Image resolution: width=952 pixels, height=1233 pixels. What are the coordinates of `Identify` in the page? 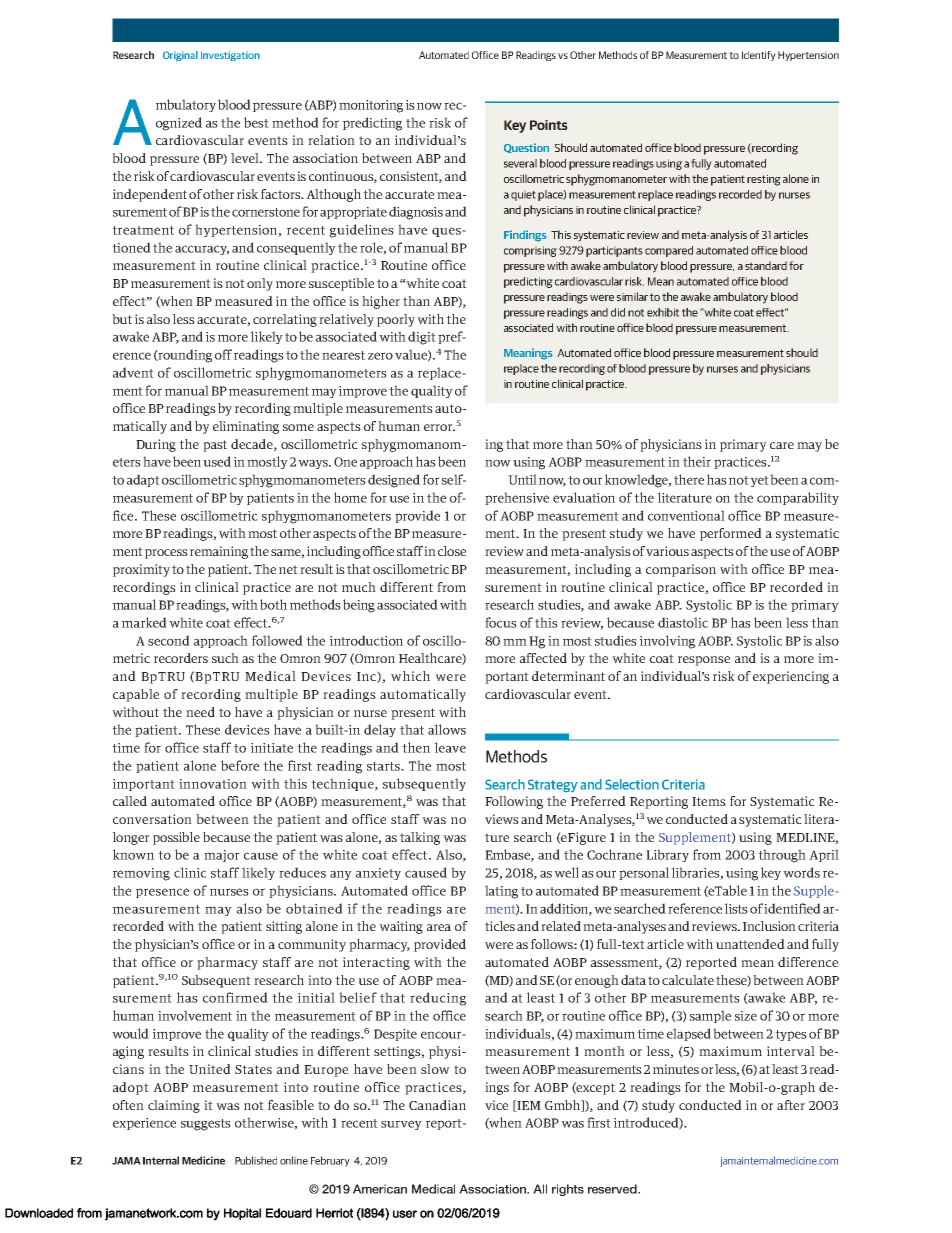 It's located at (759, 56).
